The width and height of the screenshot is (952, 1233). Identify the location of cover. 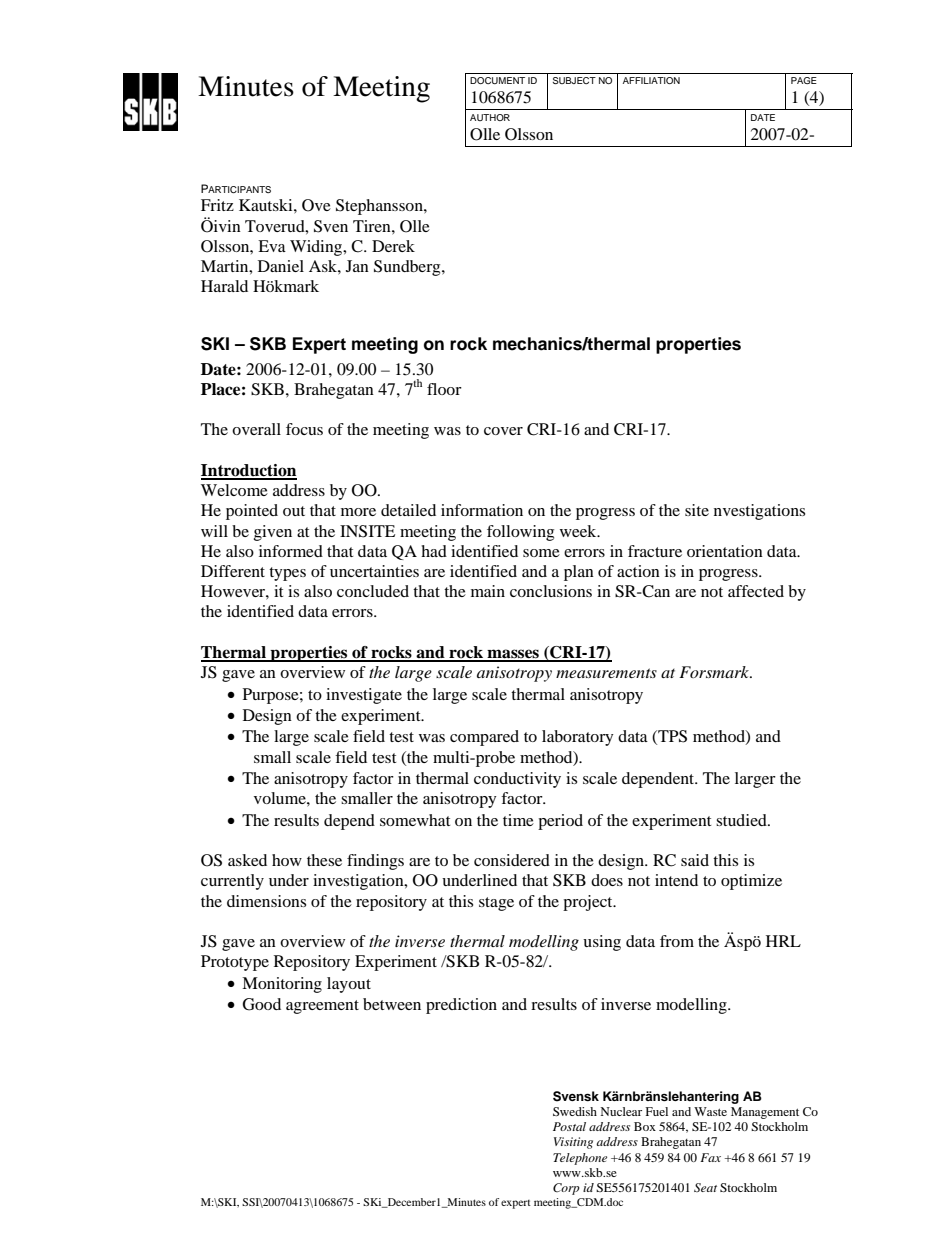
(503, 431).
